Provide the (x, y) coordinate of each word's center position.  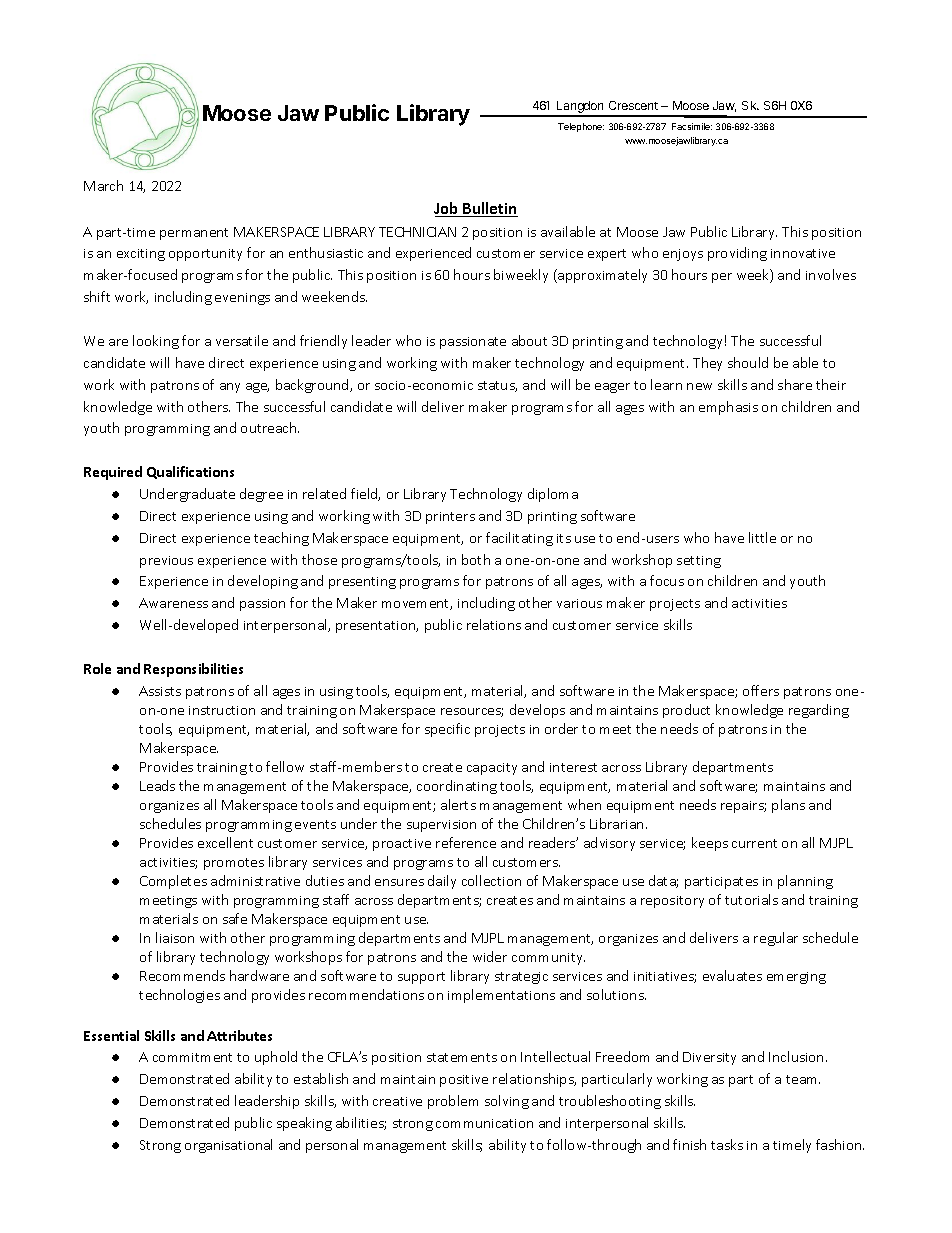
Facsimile (692, 126)
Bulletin (489, 209)
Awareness (173, 603)
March (103, 185)
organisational (228, 1146)
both (476, 559)
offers (761, 690)
